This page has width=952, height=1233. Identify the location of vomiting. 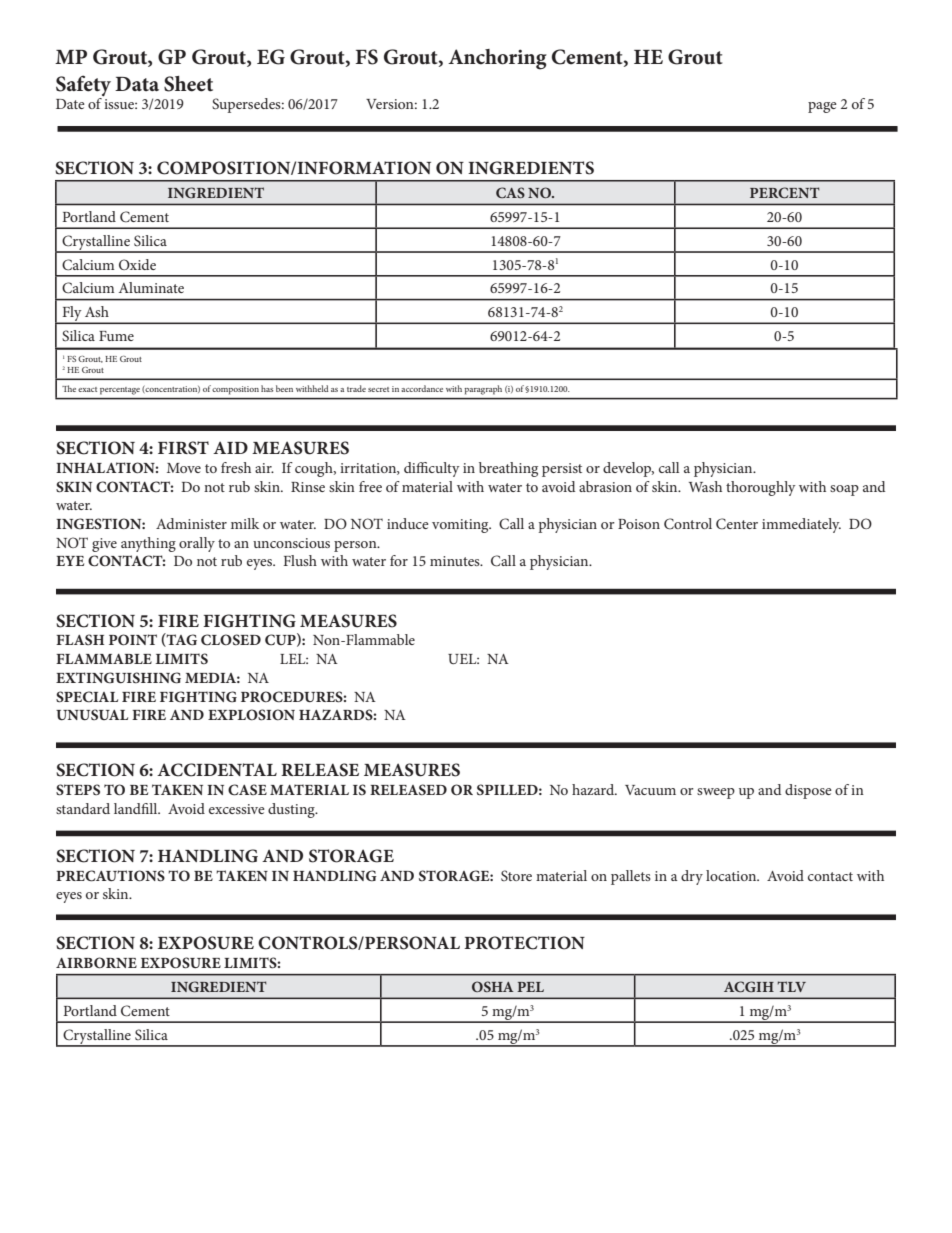
(461, 526).
